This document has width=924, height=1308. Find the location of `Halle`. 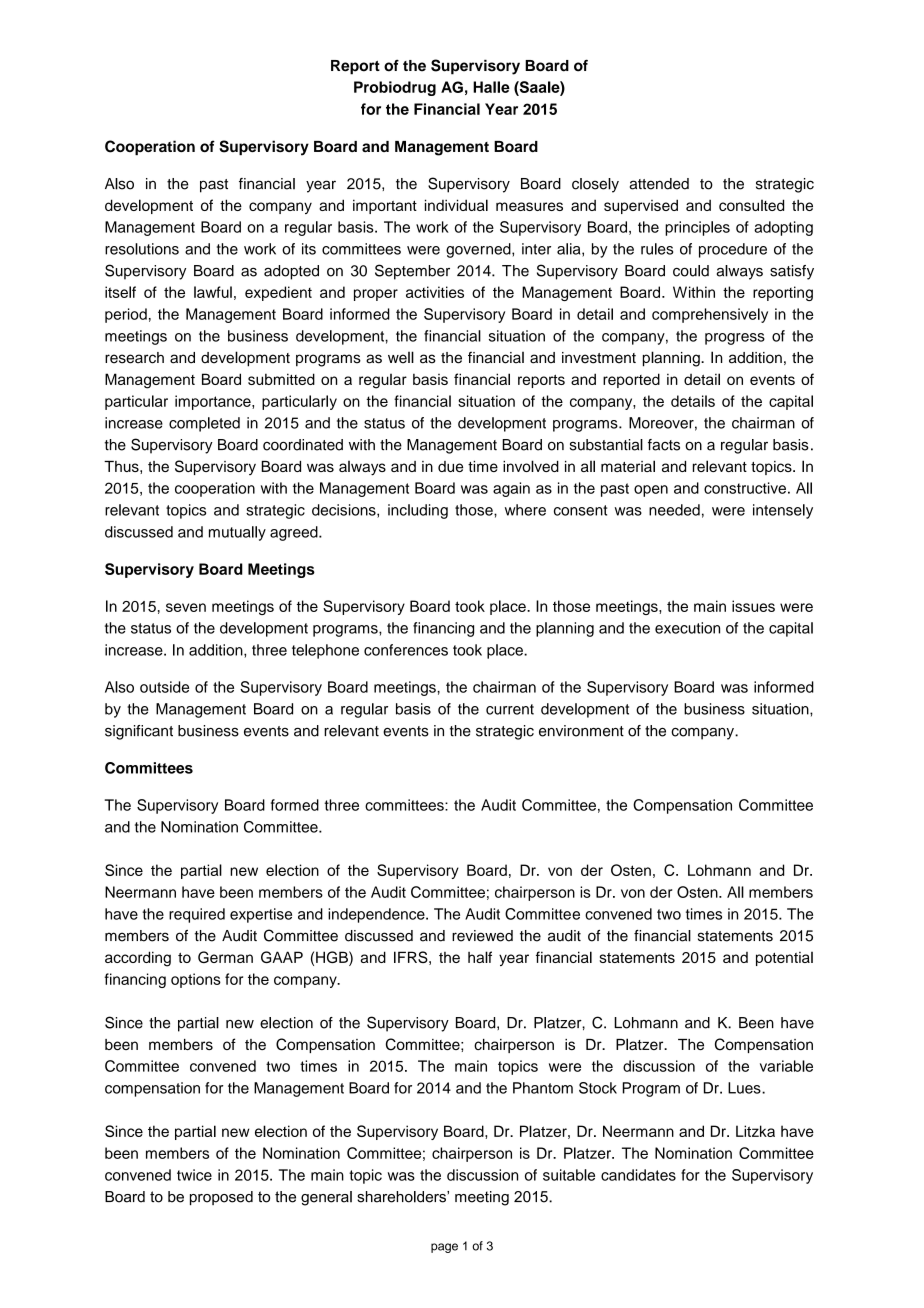

Halle is located at coordinates (491, 87).
